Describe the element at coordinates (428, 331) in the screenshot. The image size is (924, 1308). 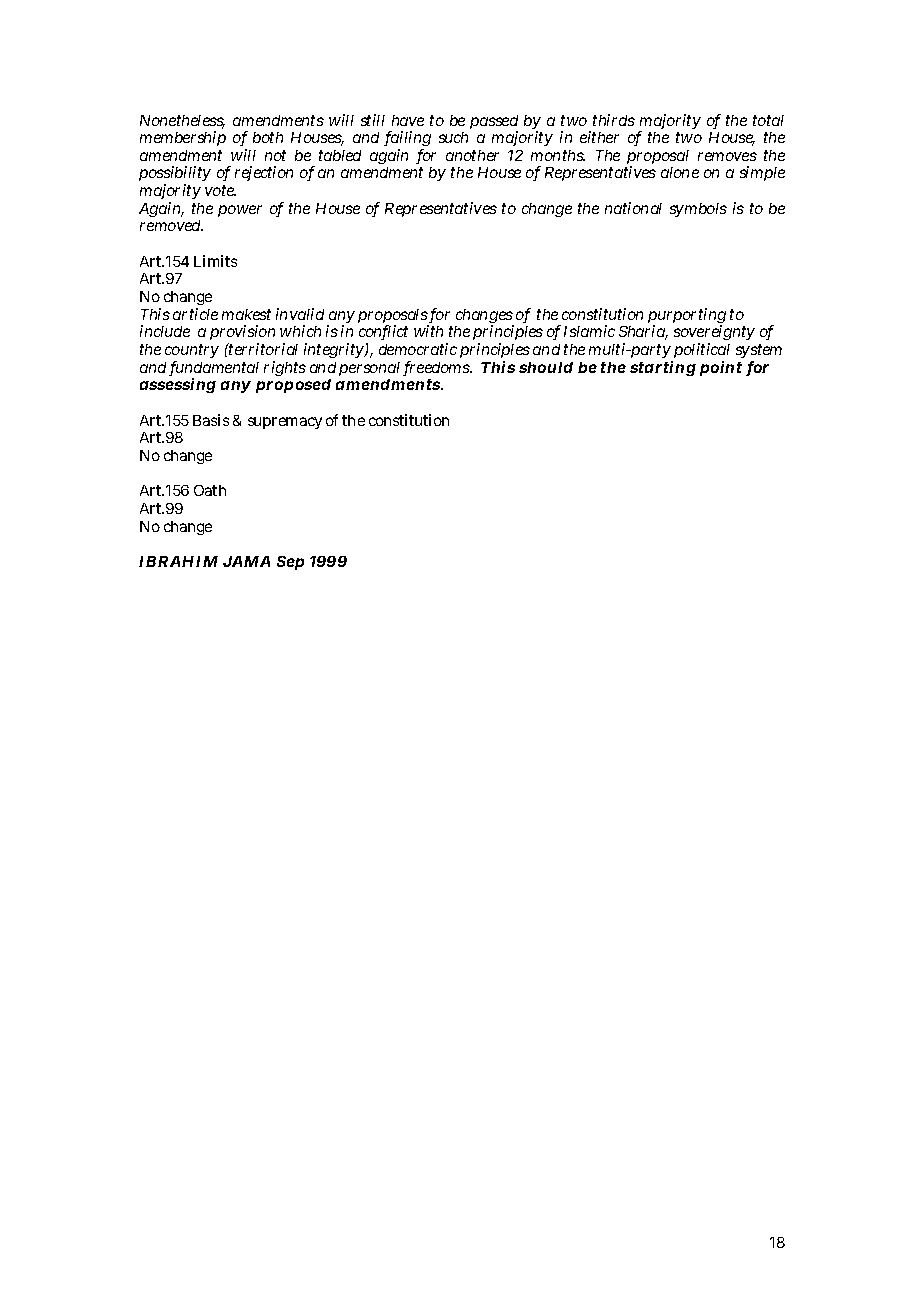
I see `with` at that location.
